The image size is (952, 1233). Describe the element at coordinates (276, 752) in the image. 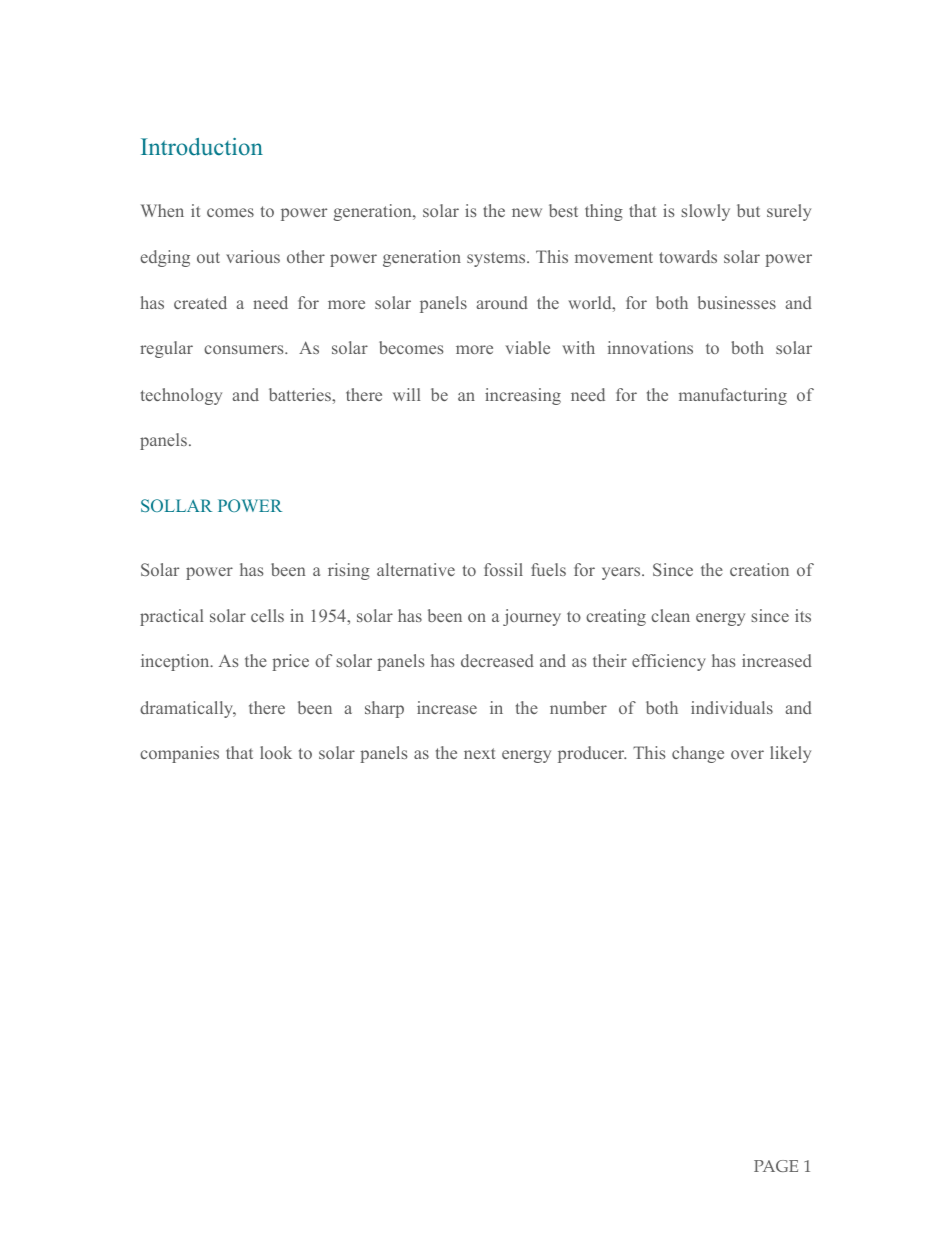

I see `look` at that location.
